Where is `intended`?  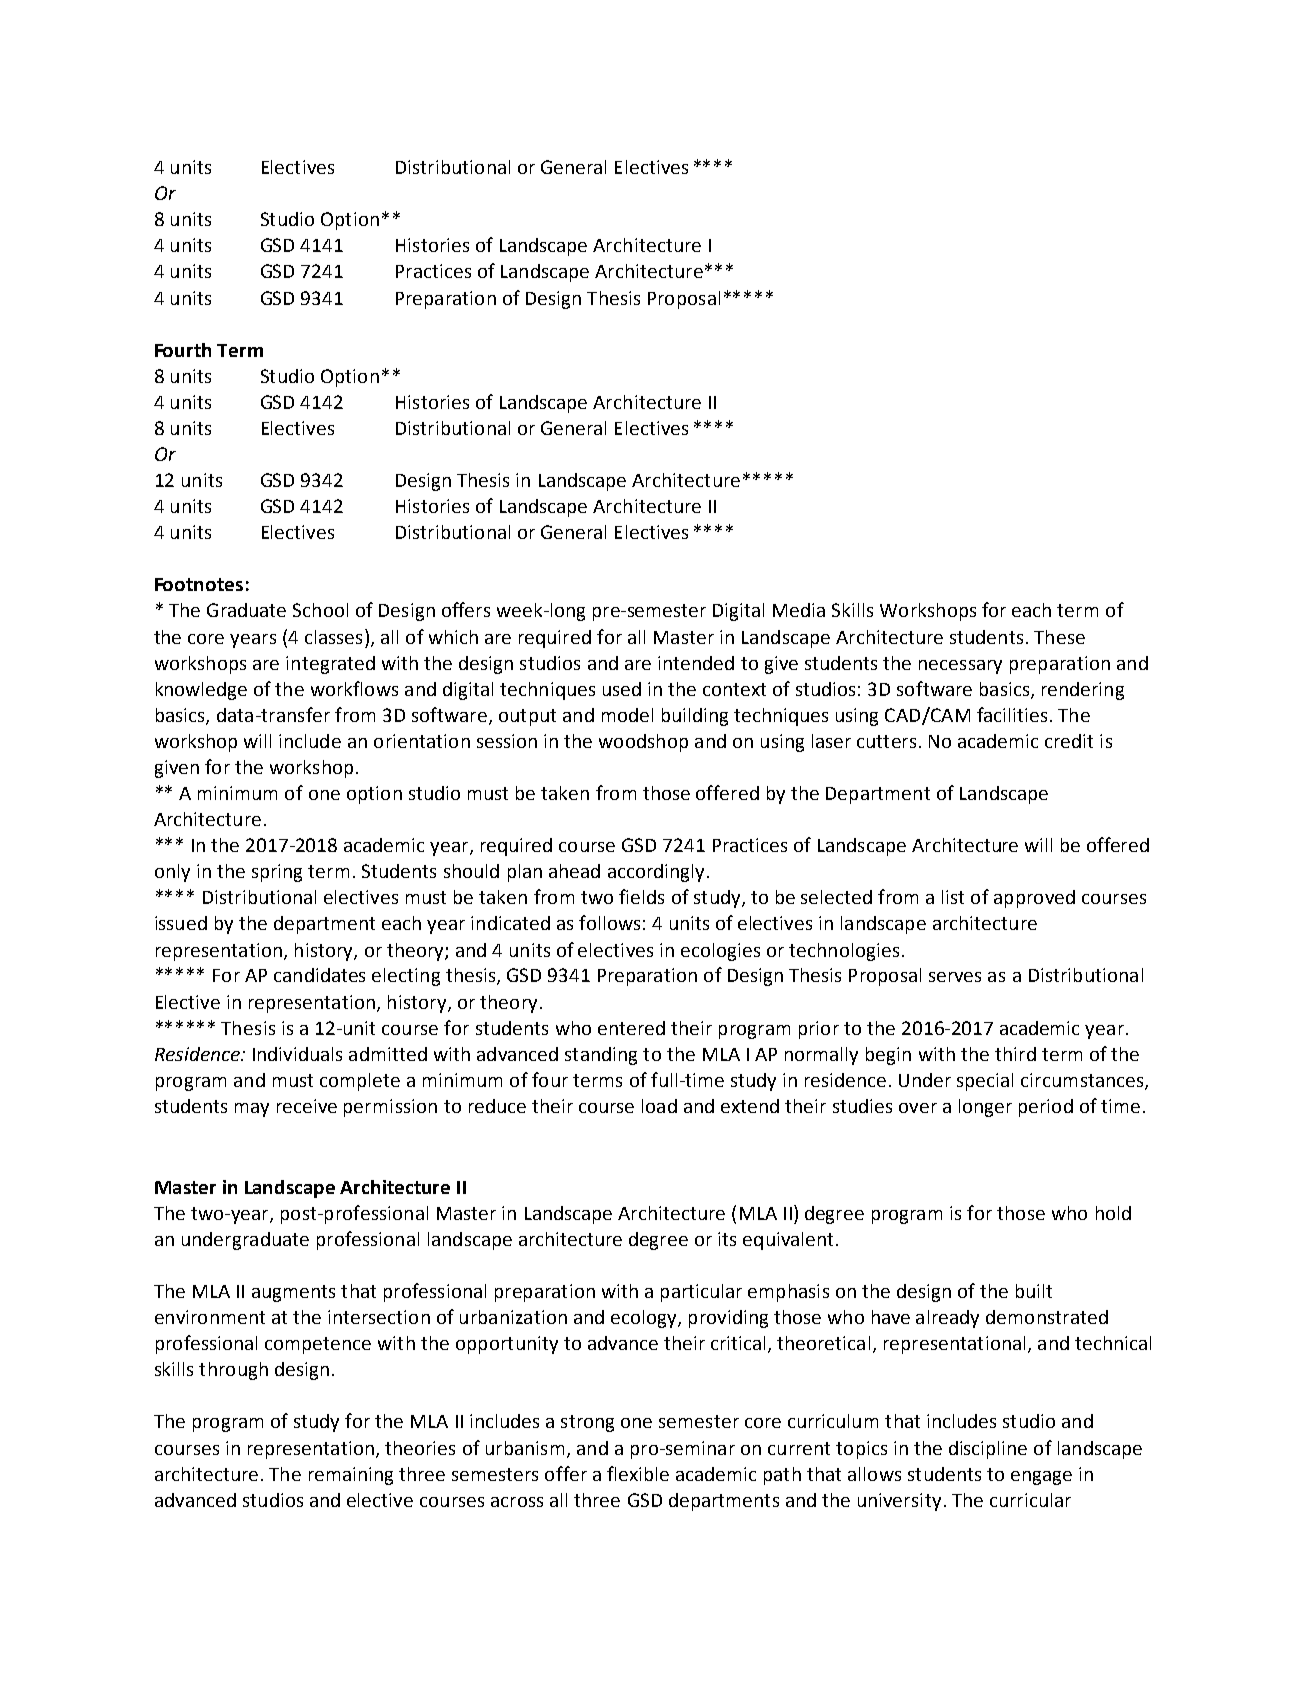
intended is located at coordinates (696, 663).
